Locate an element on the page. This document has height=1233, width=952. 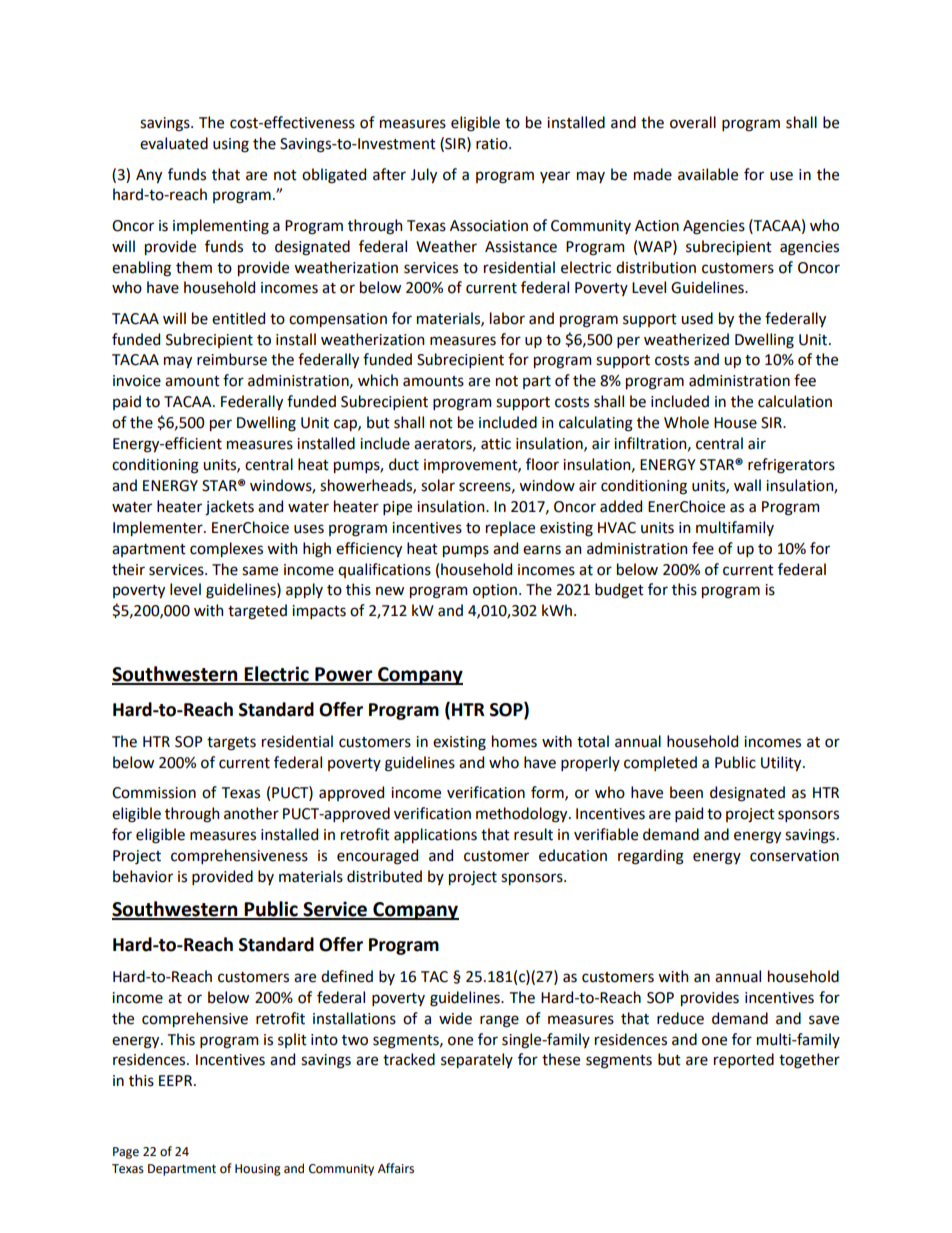
been is located at coordinates (686, 792).
